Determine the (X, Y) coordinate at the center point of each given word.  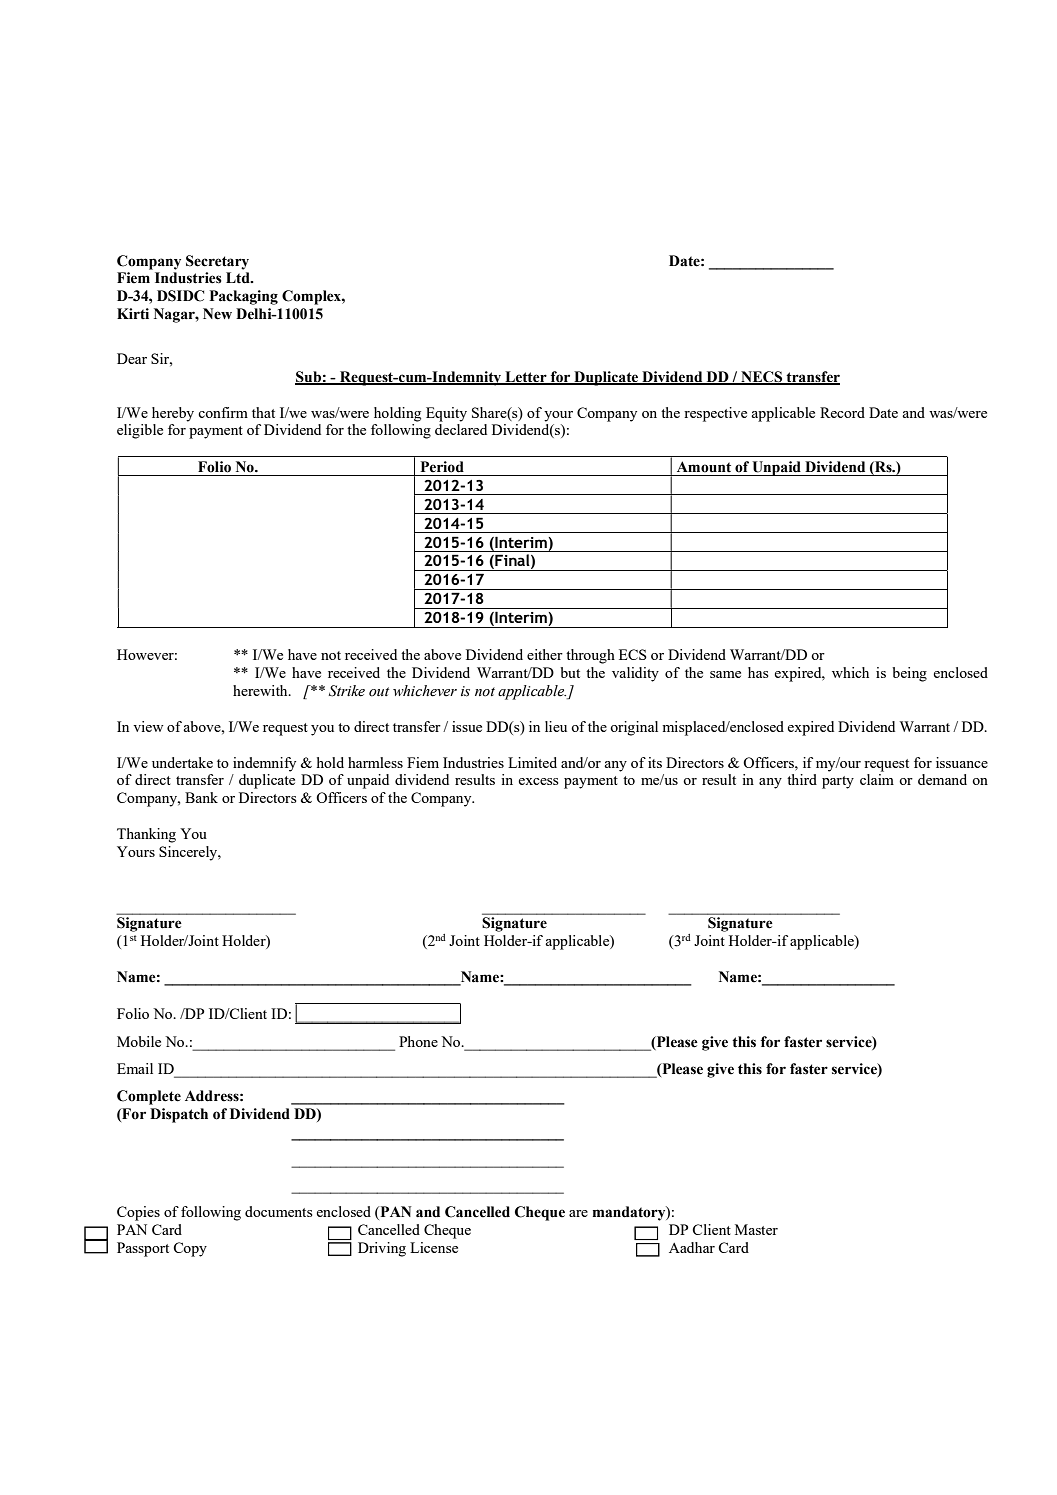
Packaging (244, 297)
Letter (526, 377)
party (838, 782)
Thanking (146, 835)
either (545, 654)
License (434, 1247)
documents (279, 1211)
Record (842, 412)
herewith (261, 690)
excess (538, 781)
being (909, 674)
